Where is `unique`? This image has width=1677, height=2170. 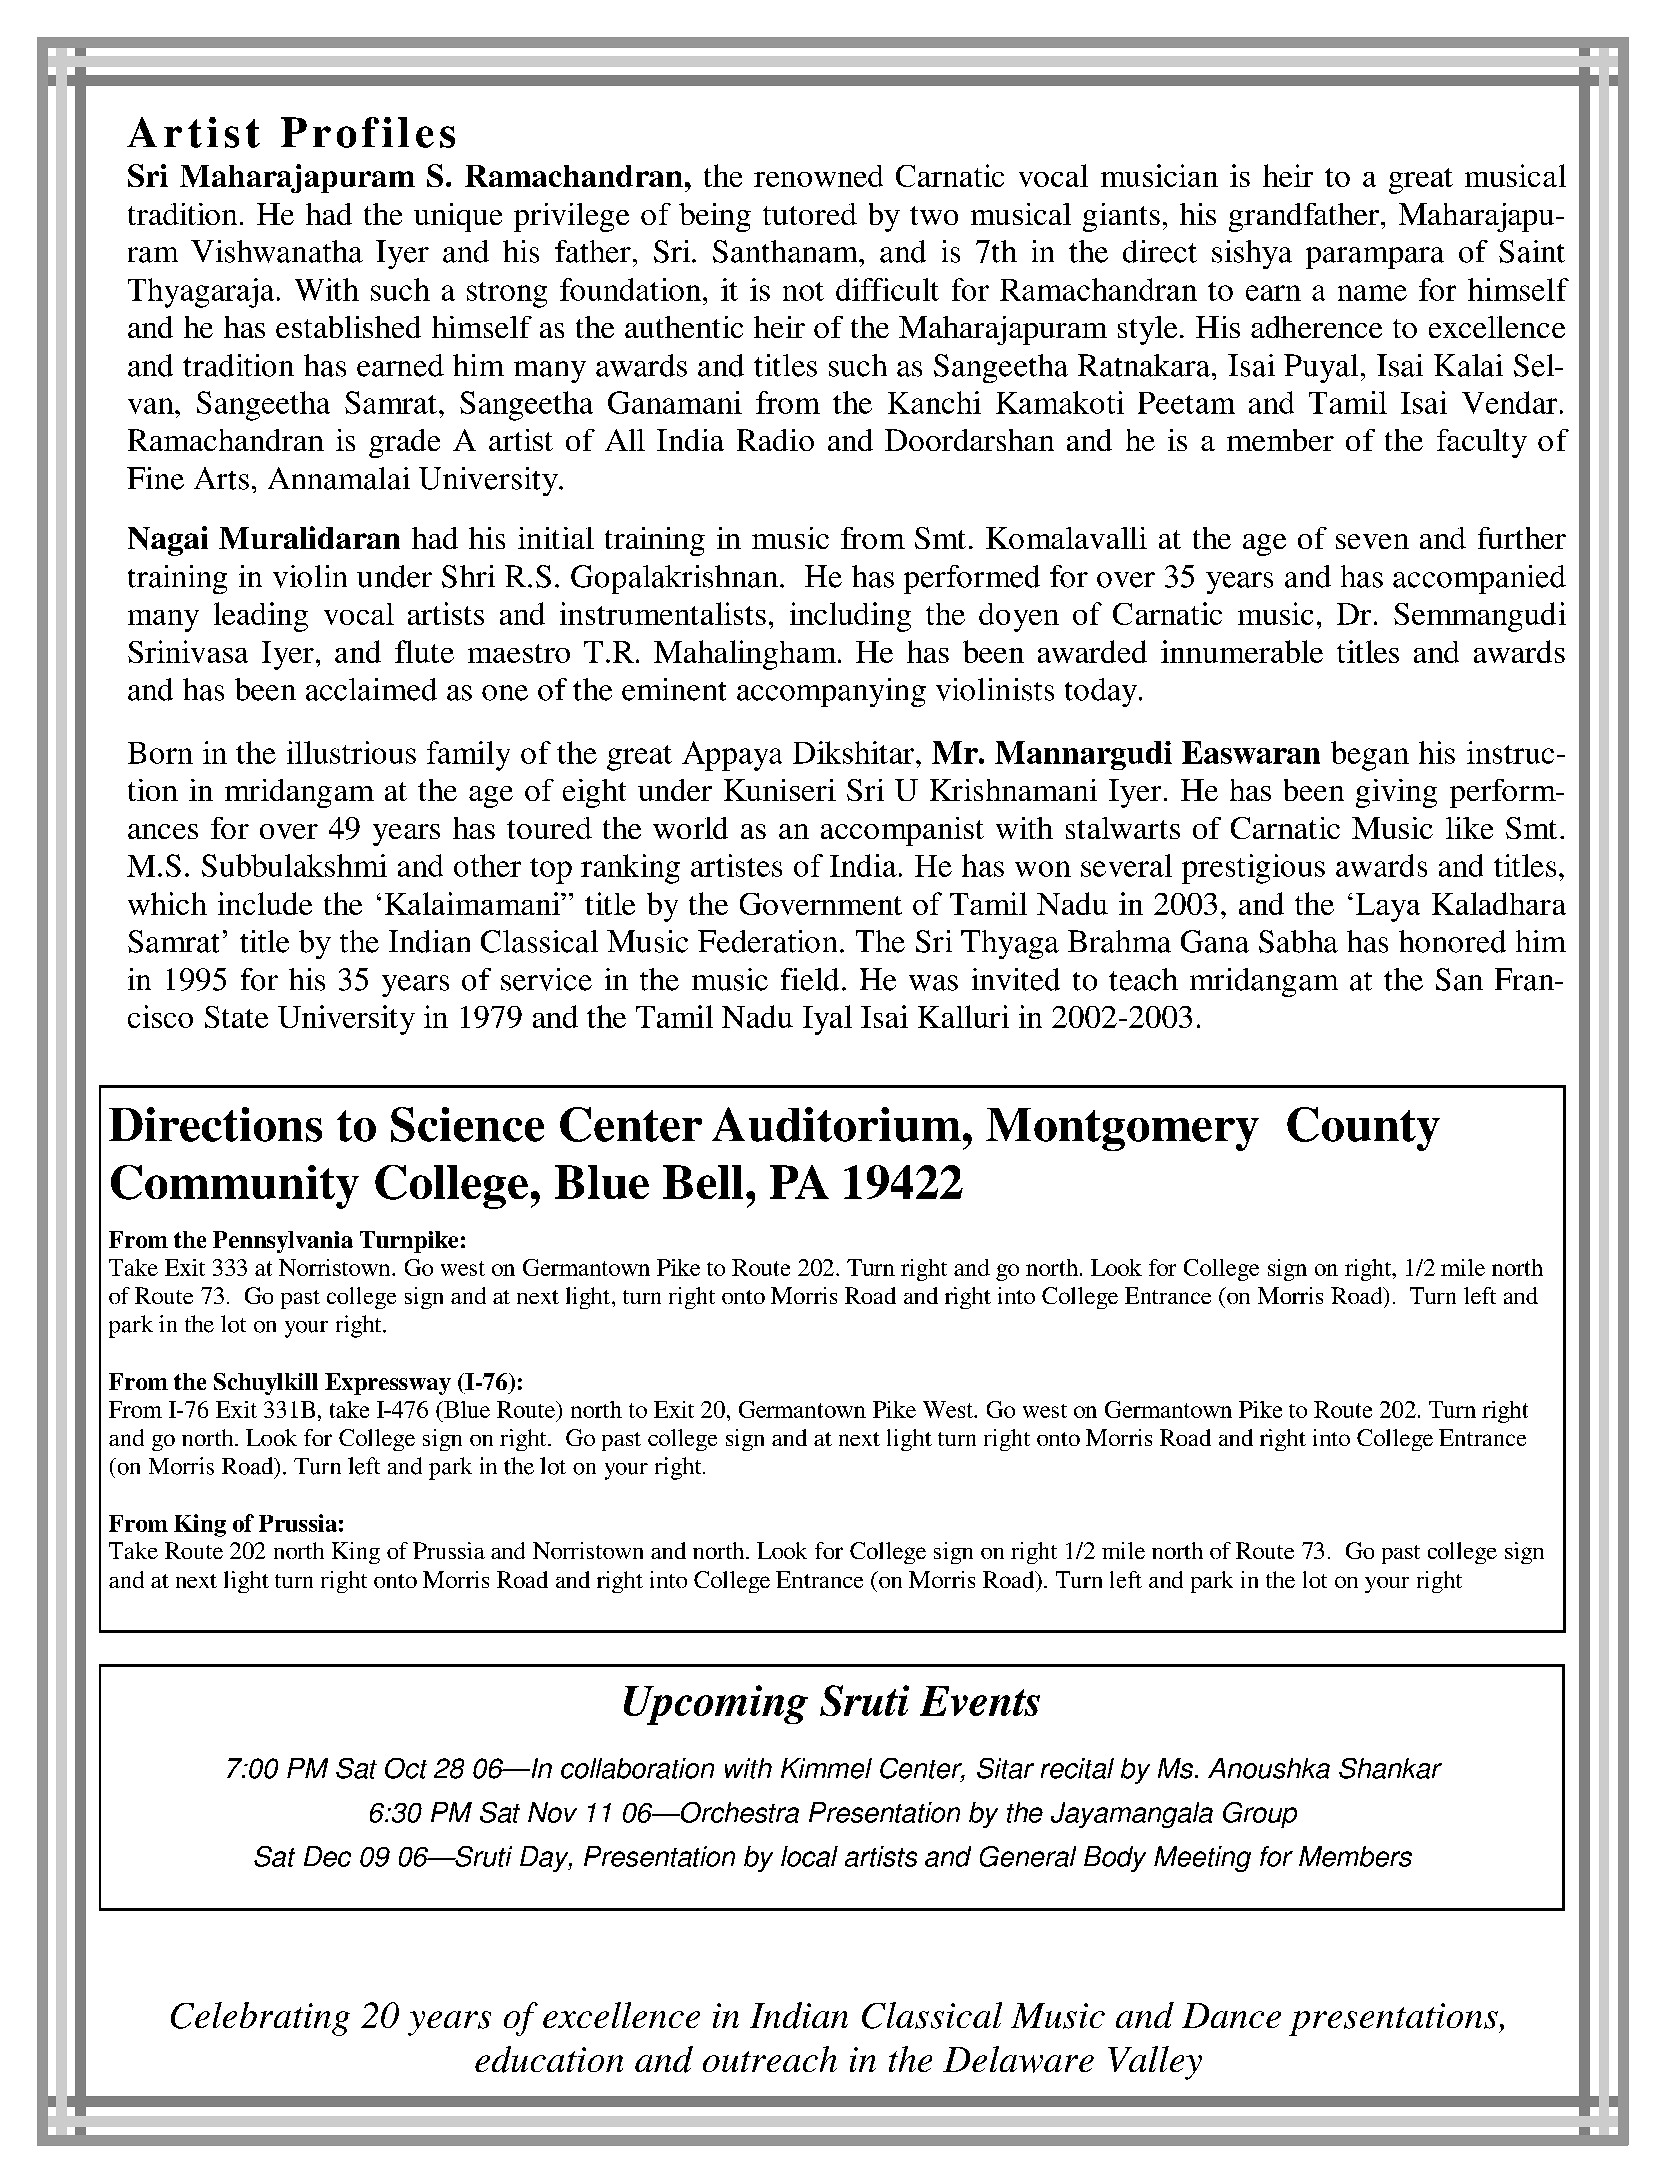
unique is located at coordinates (458, 217).
